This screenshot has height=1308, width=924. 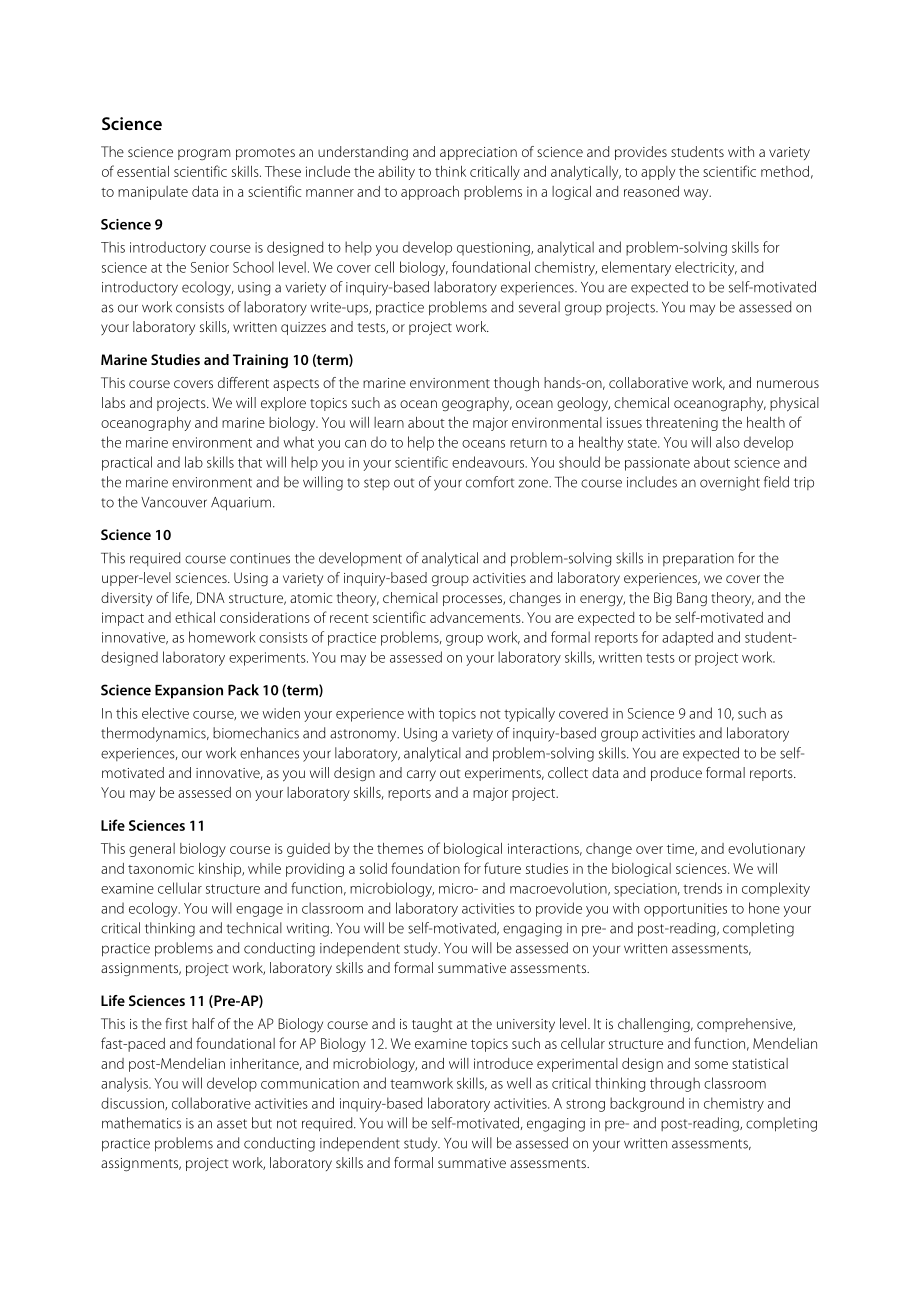 I want to click on approach, so click(x=430, y=193).
